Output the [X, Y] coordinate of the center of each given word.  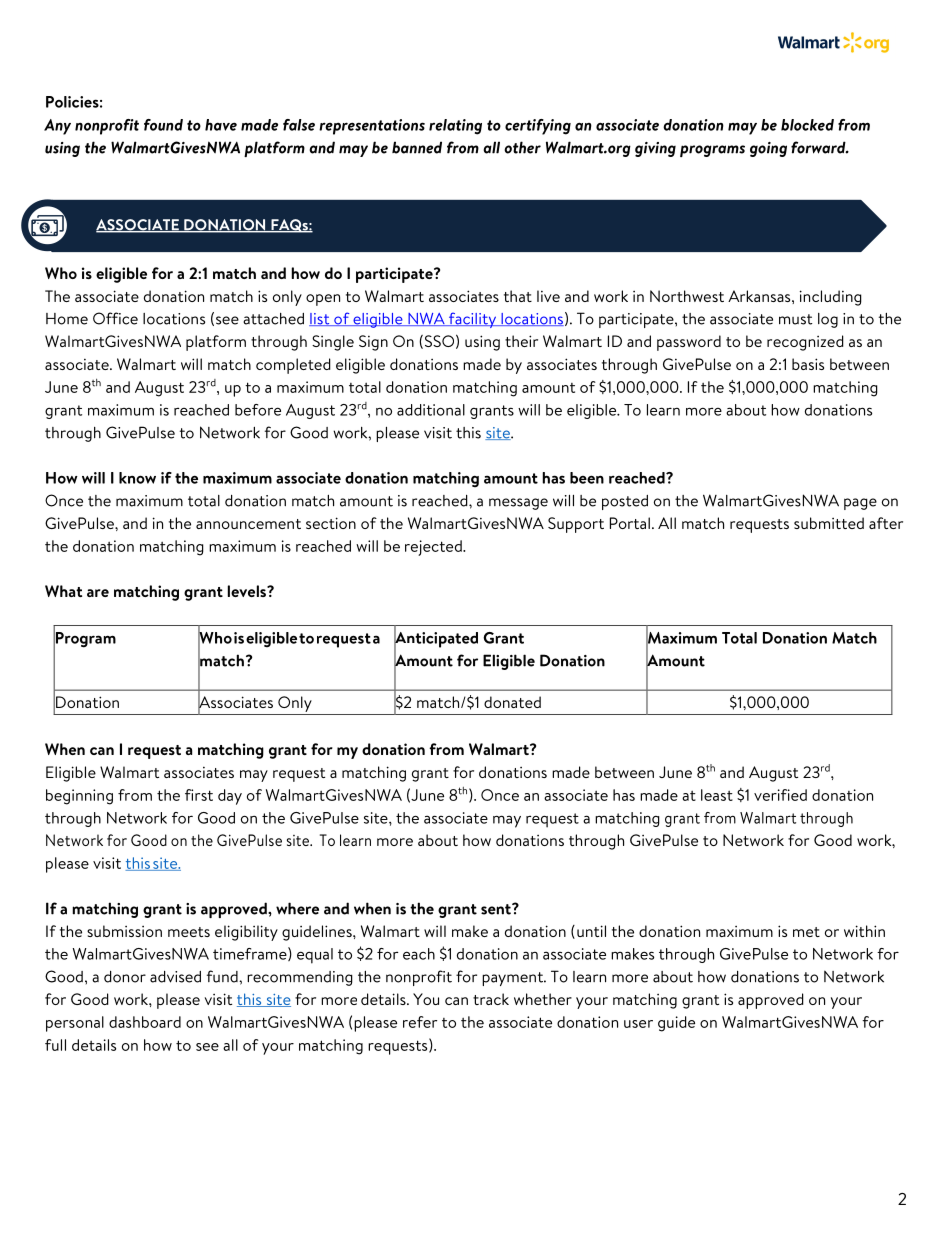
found [163, 125]
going [768, 149]
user [638, 1024]
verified [780, 795]
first [199, 795]
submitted [829, 523]
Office [115, 318]
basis [808, 364]
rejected [434, 548]
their [521, 341]
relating [455, 127]
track [491, 999]
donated [512, 702]
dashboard [145, 1022]
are [98, 593]
